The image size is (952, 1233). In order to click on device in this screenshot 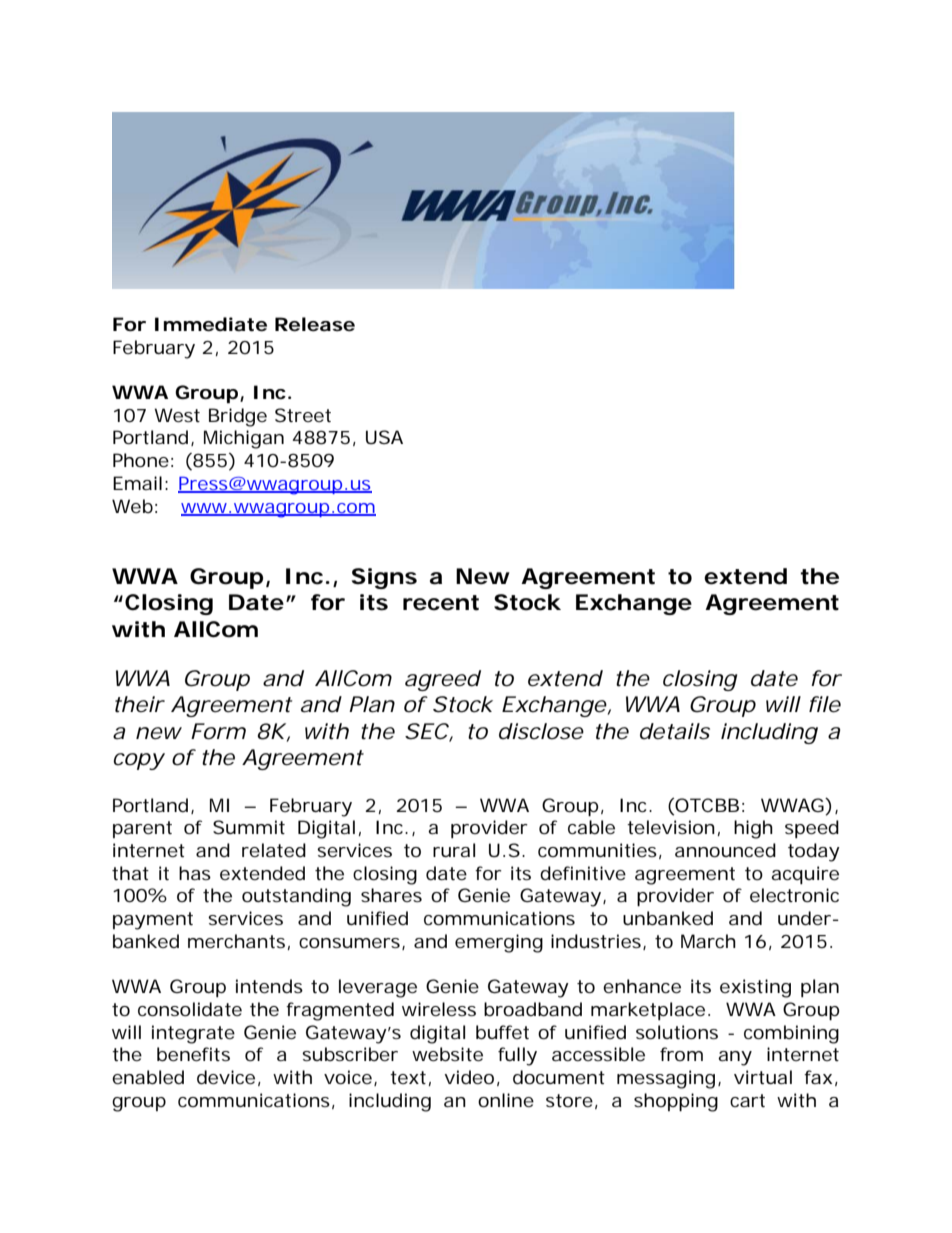, I will do `click(226, 1077)`.
